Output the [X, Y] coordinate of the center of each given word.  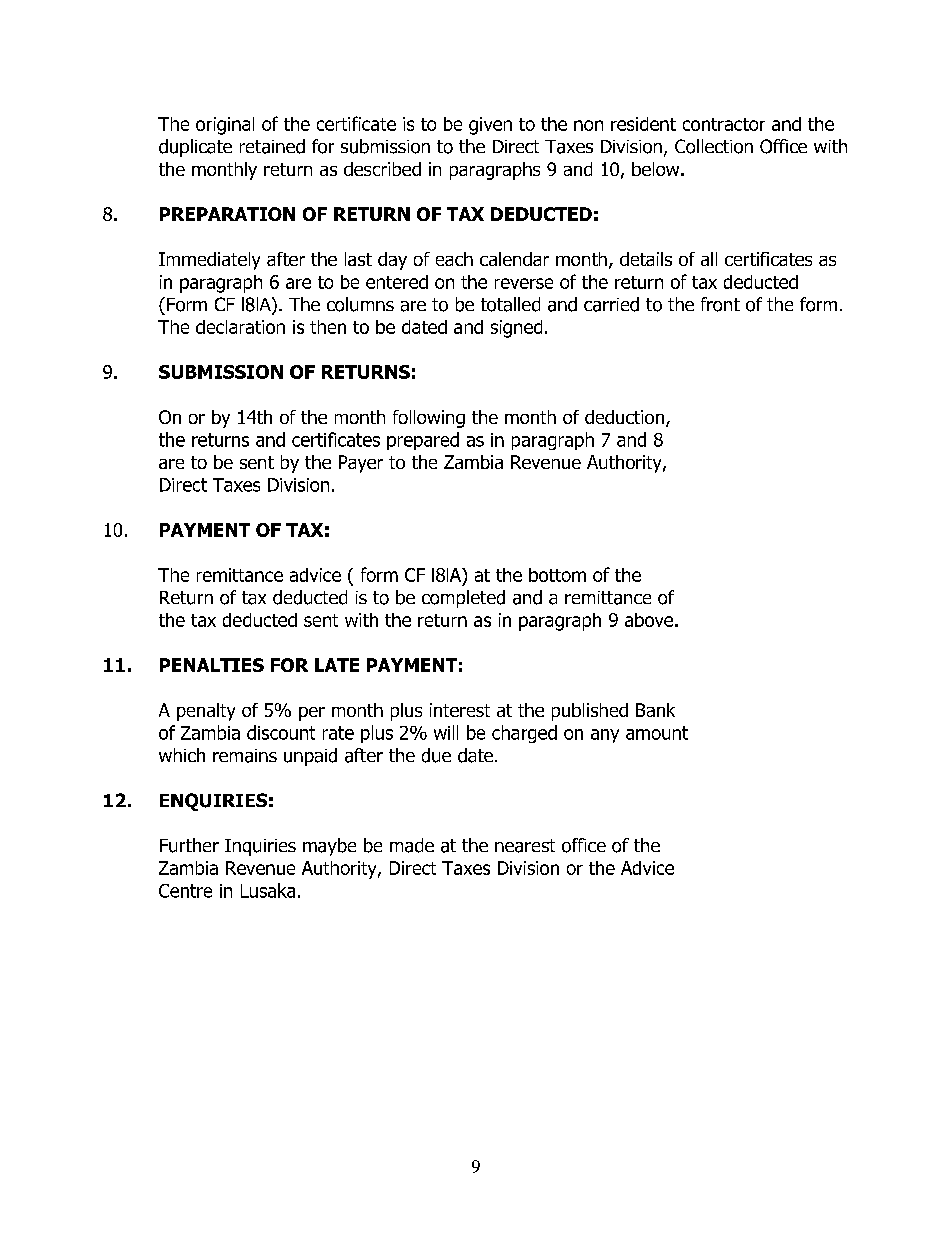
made [412, 845]
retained [272, 146]
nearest [525, 846]
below [657, 169]
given [490, 126]
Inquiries [260, 847]
